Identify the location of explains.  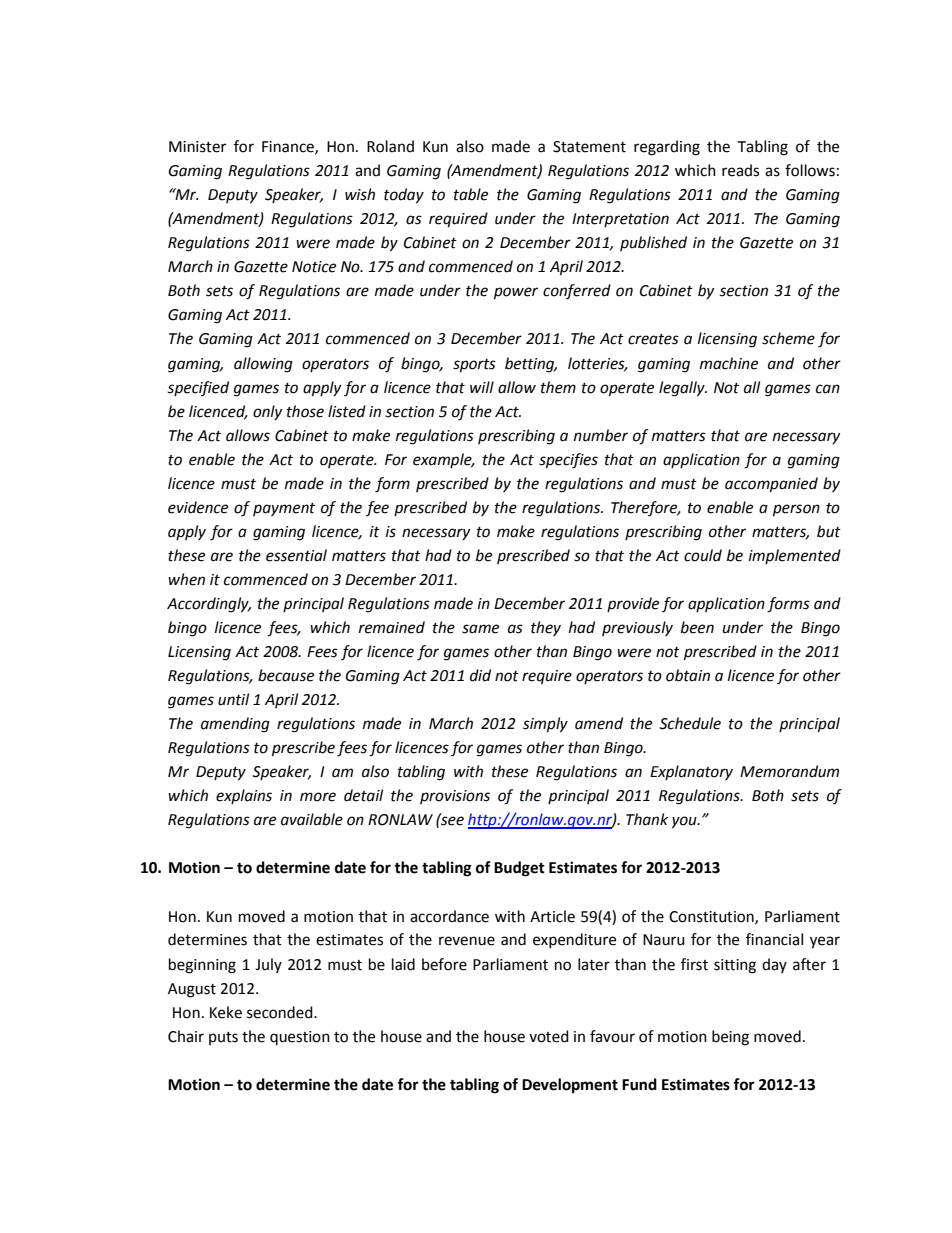
(244, 796).
